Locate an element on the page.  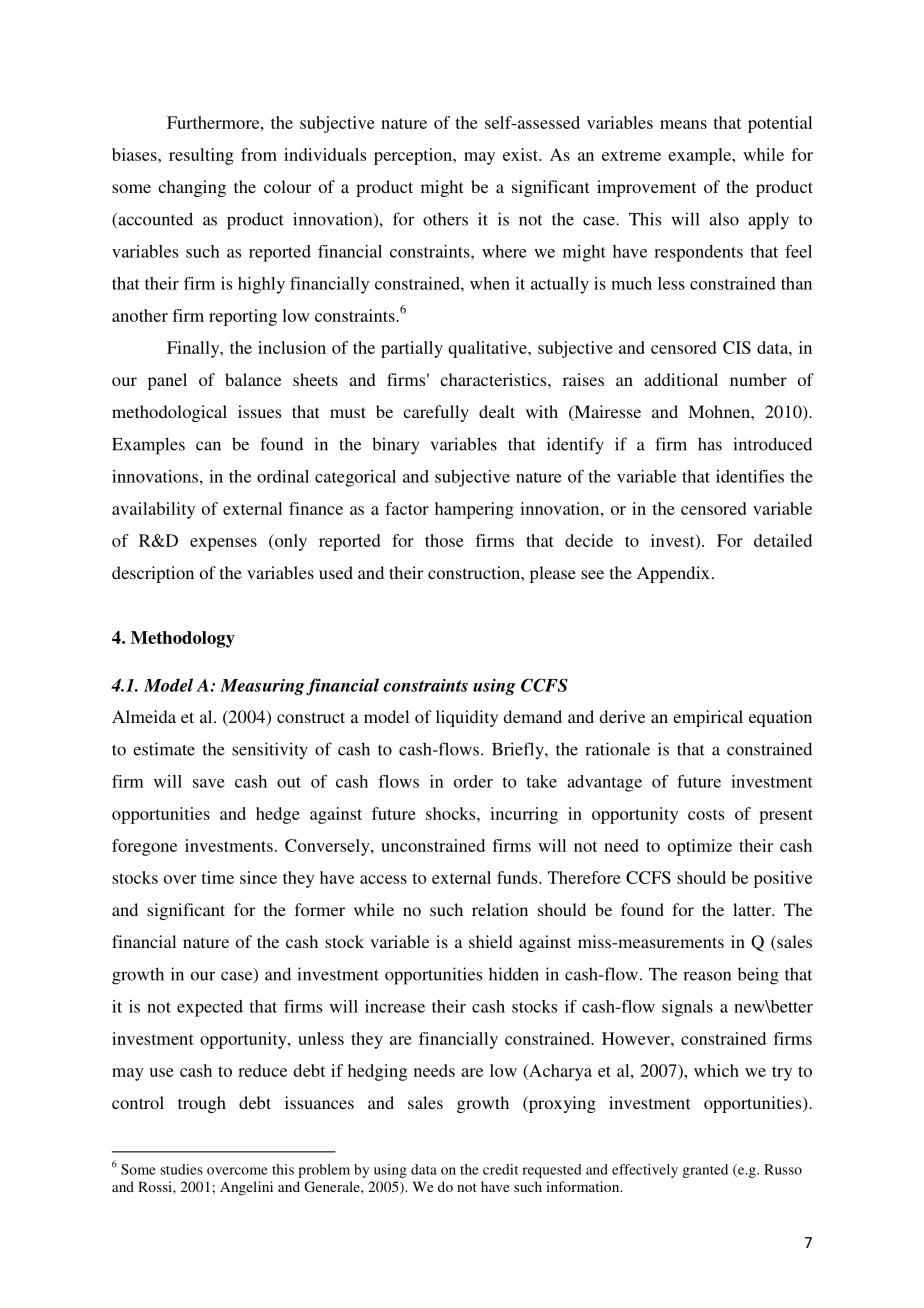
availability is located at coordinates (153, 510).
